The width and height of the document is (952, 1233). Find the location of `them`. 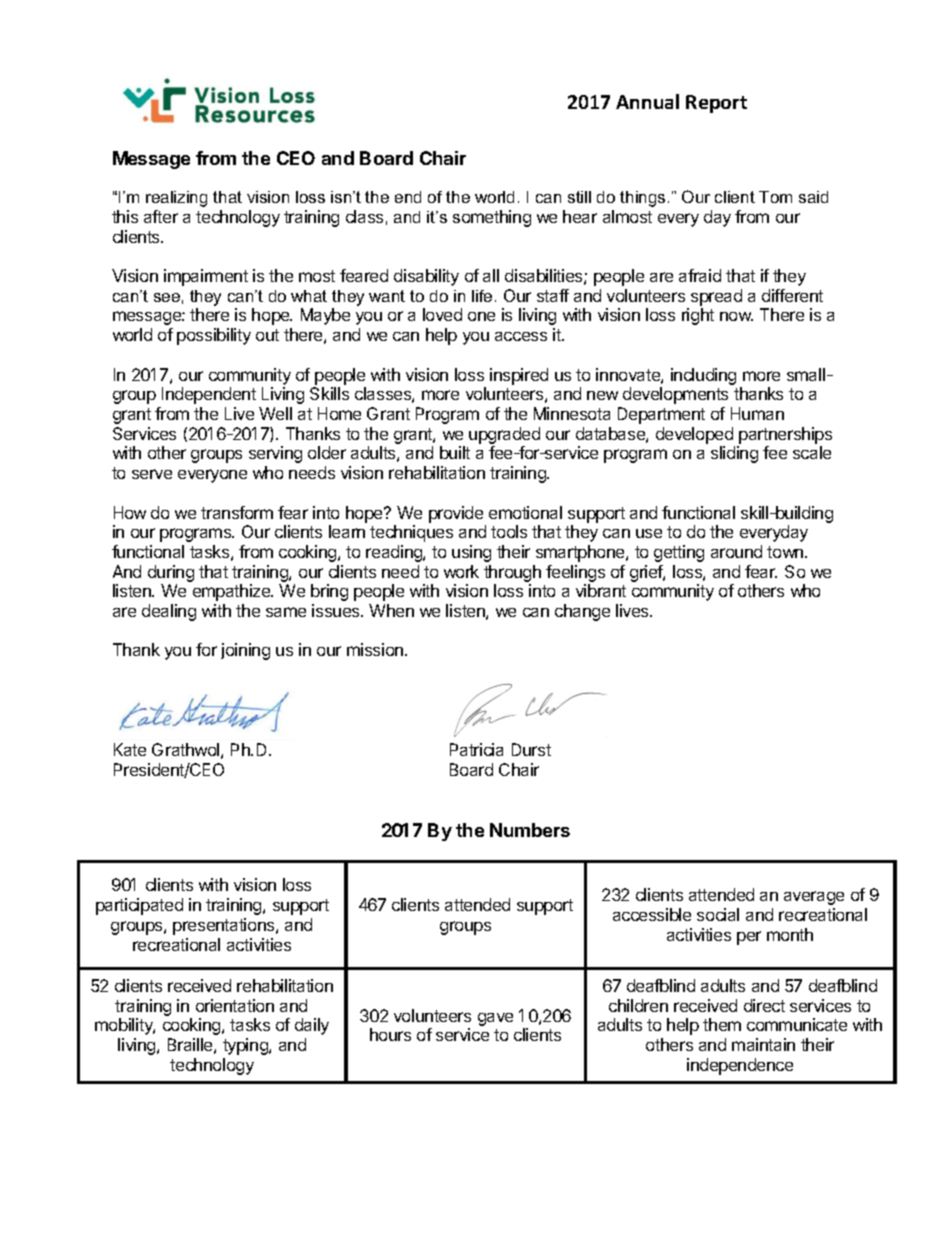

them is located at coordinates (722, 1024).
